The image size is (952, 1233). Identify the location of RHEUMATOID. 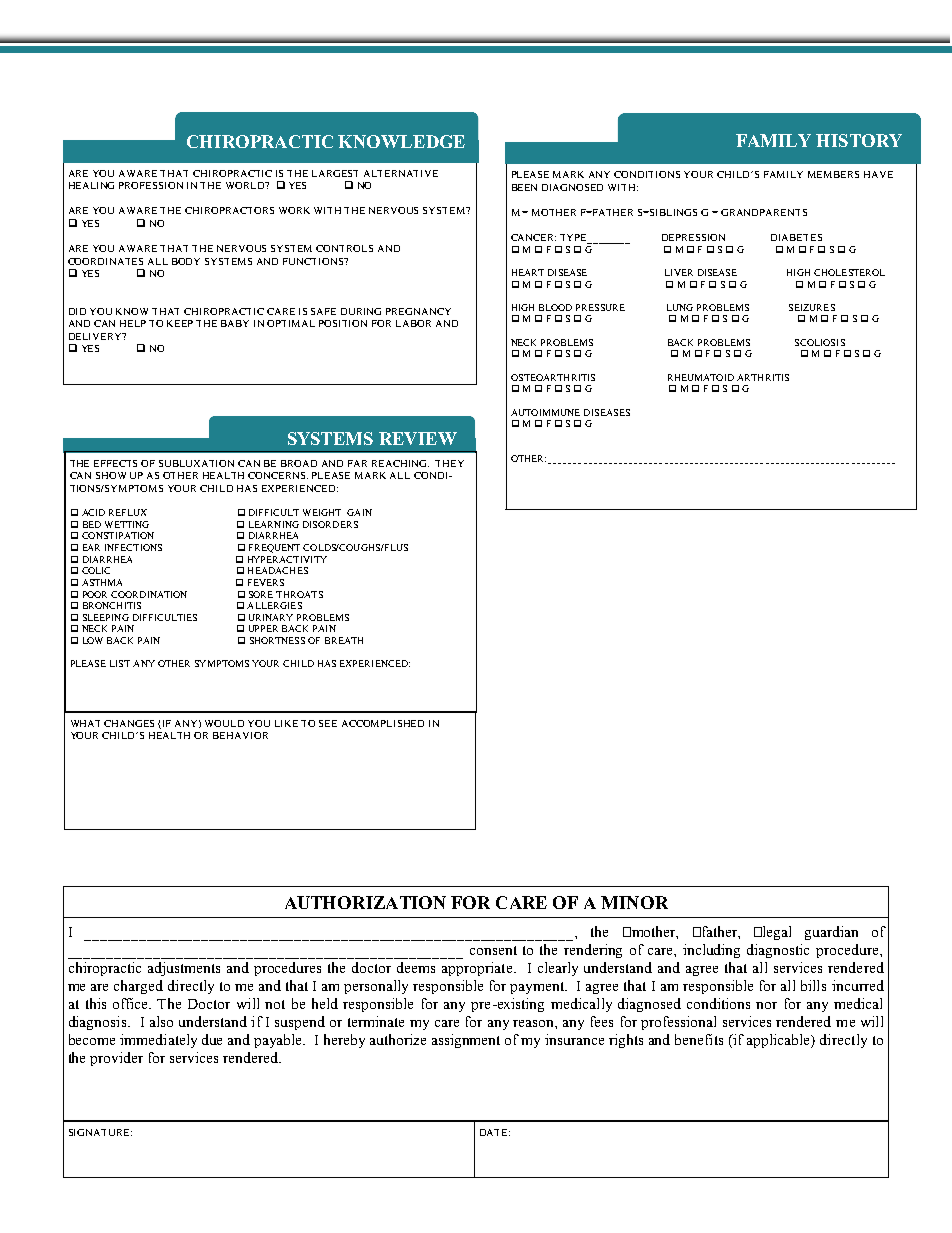
(701, 377).
